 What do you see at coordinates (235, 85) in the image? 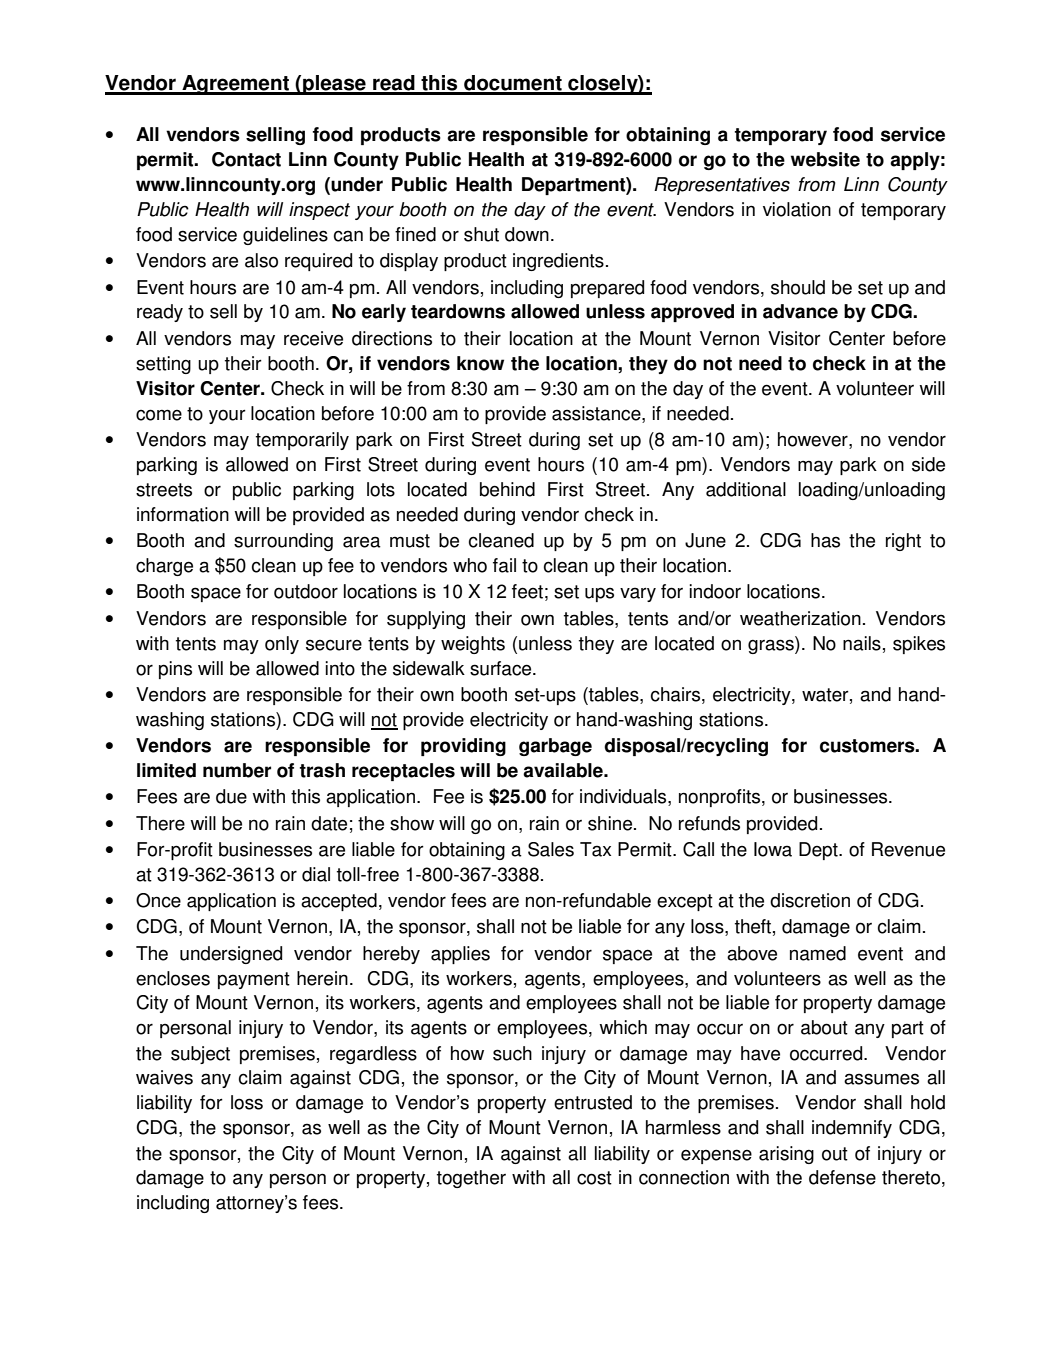
I see `Agreement` at bounding box center [235, 85].
